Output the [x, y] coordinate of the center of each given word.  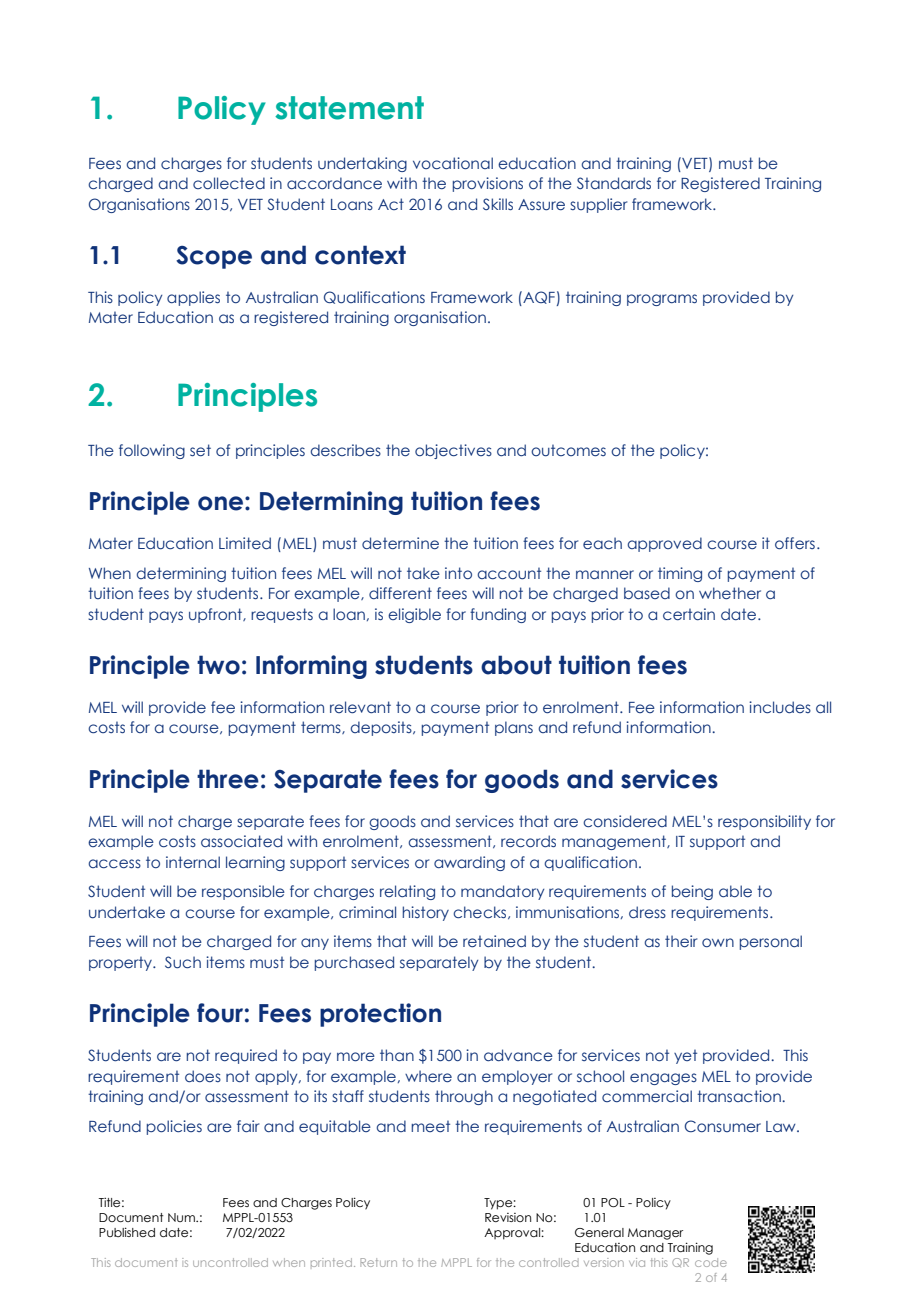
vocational [453, 163]
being [692, 892]
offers [795, 543]
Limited [245, 543]
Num [182, 1217]
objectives [453, 451]
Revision [508, 1217]
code [711, 1262]
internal [193, 862]
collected [229, 183]
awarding [469, 863]
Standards [614, 183]
